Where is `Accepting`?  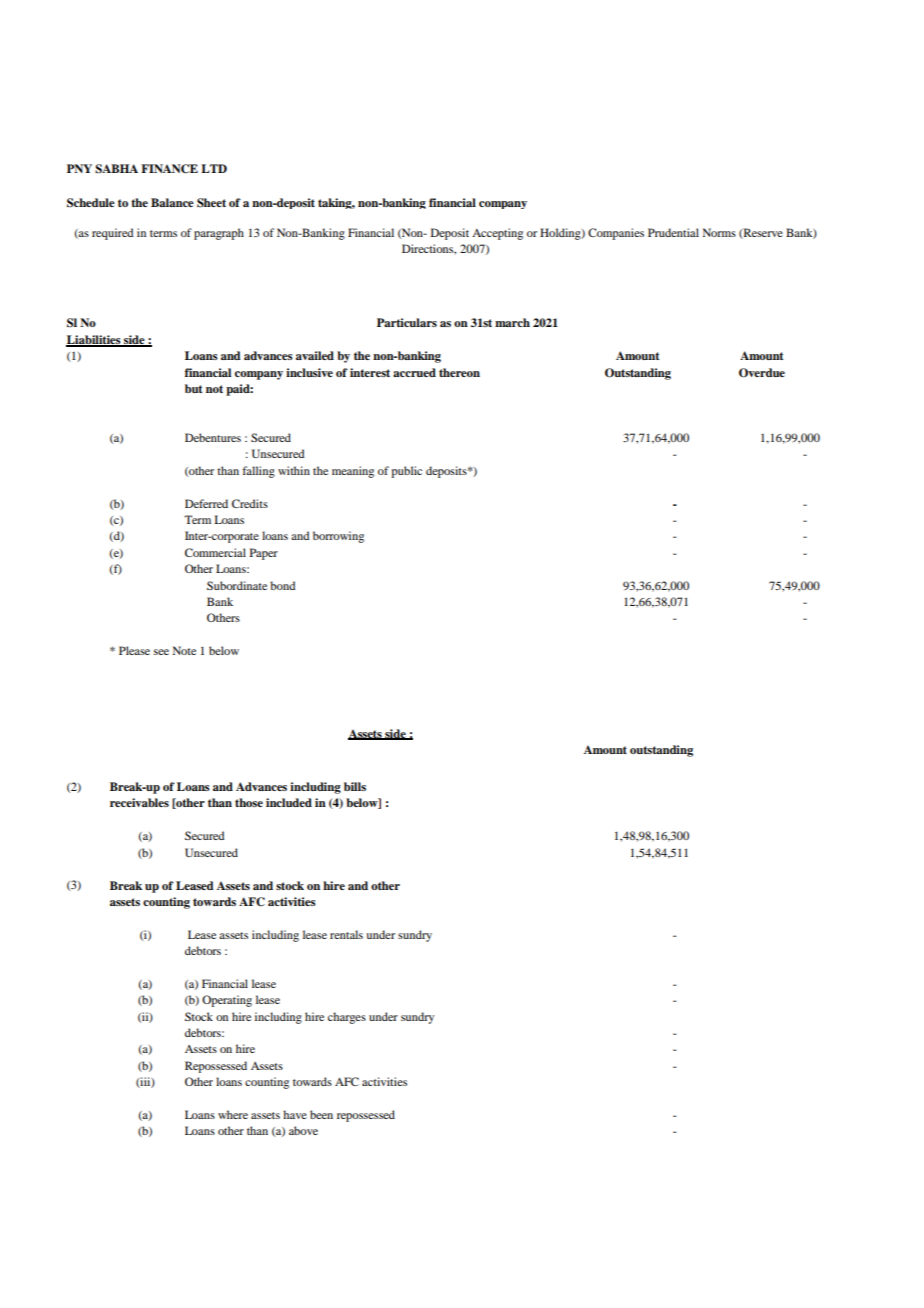 Accepting is located at coordinates (497, 234).
